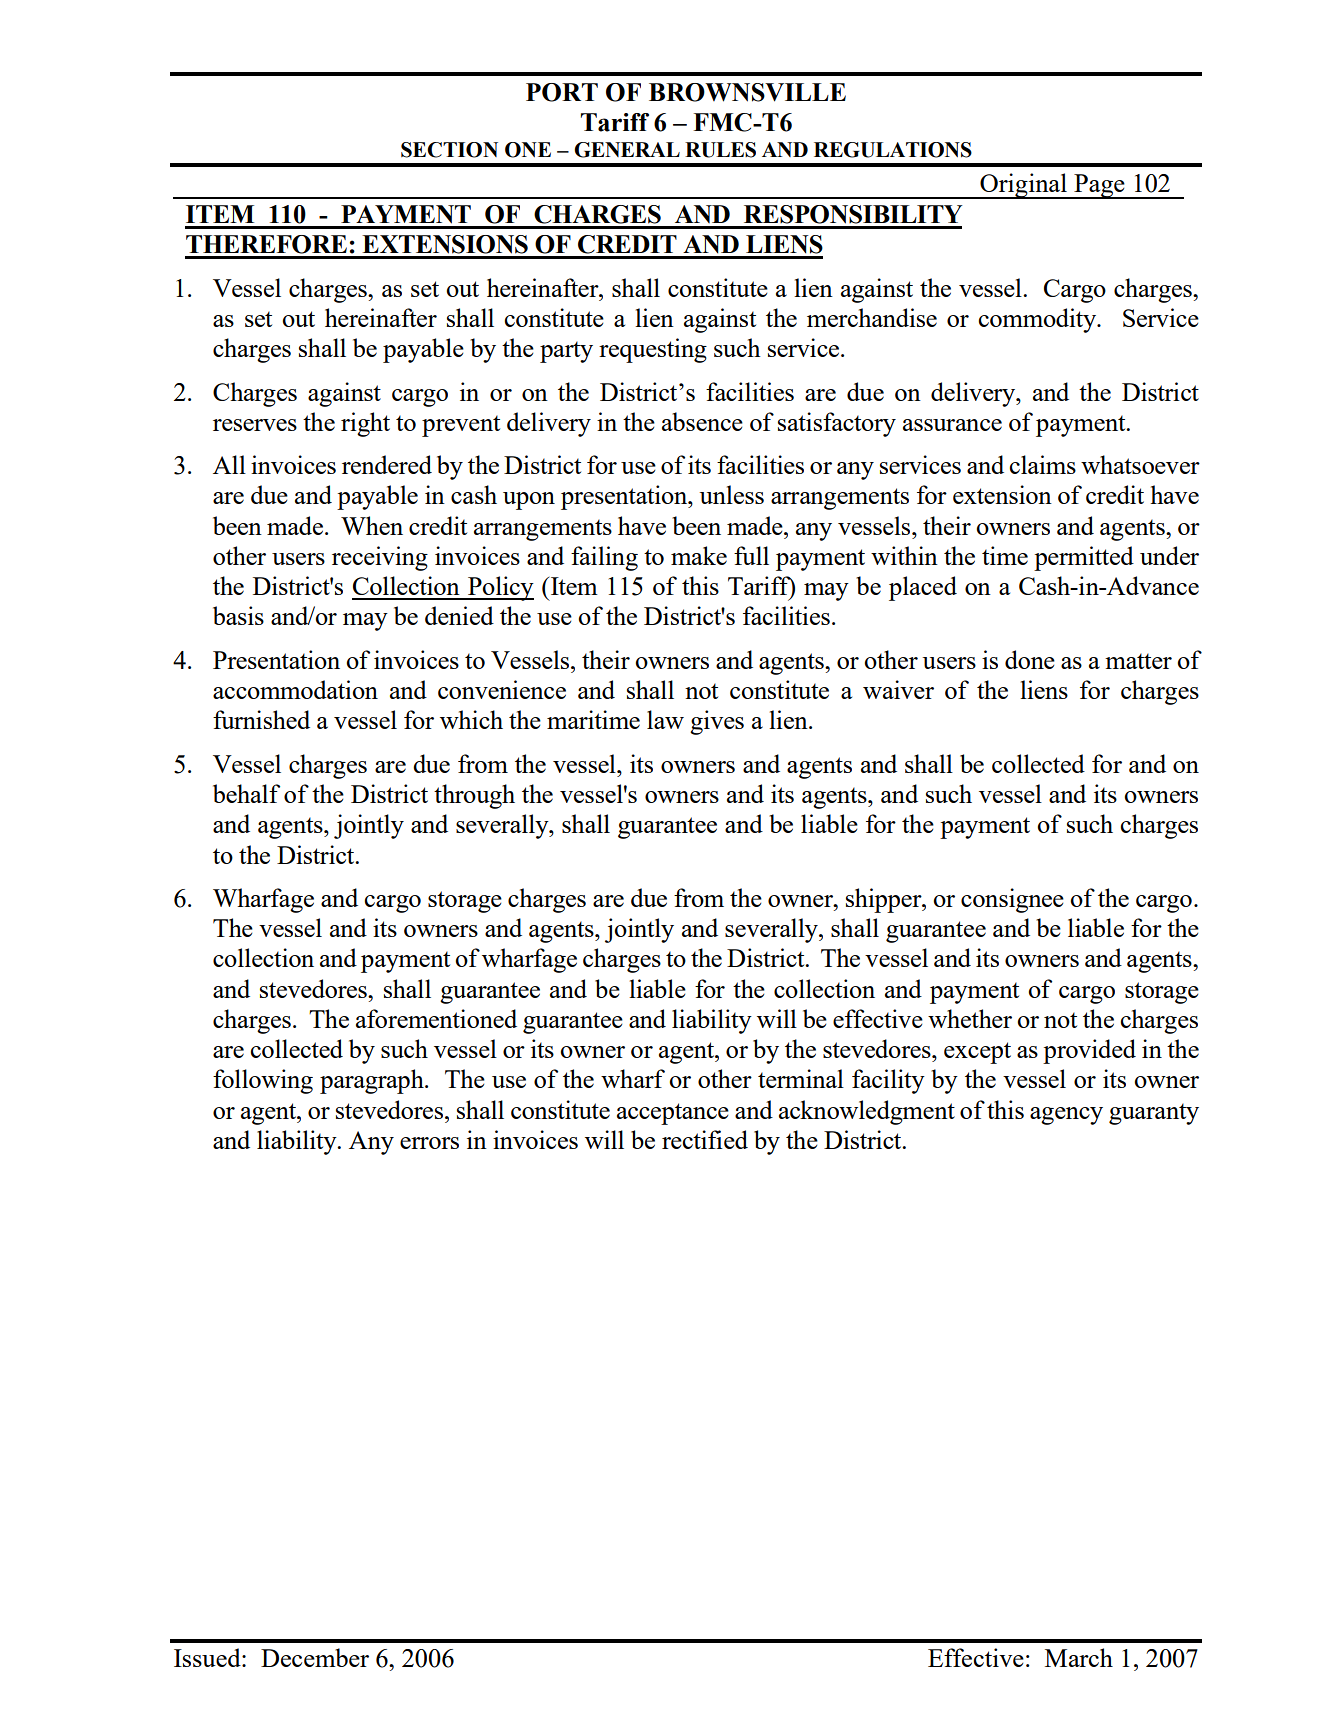 The image size is (1341, 1736). Describe the element at coordinates (246, 793) in the page. I see `behalf` at that location.
